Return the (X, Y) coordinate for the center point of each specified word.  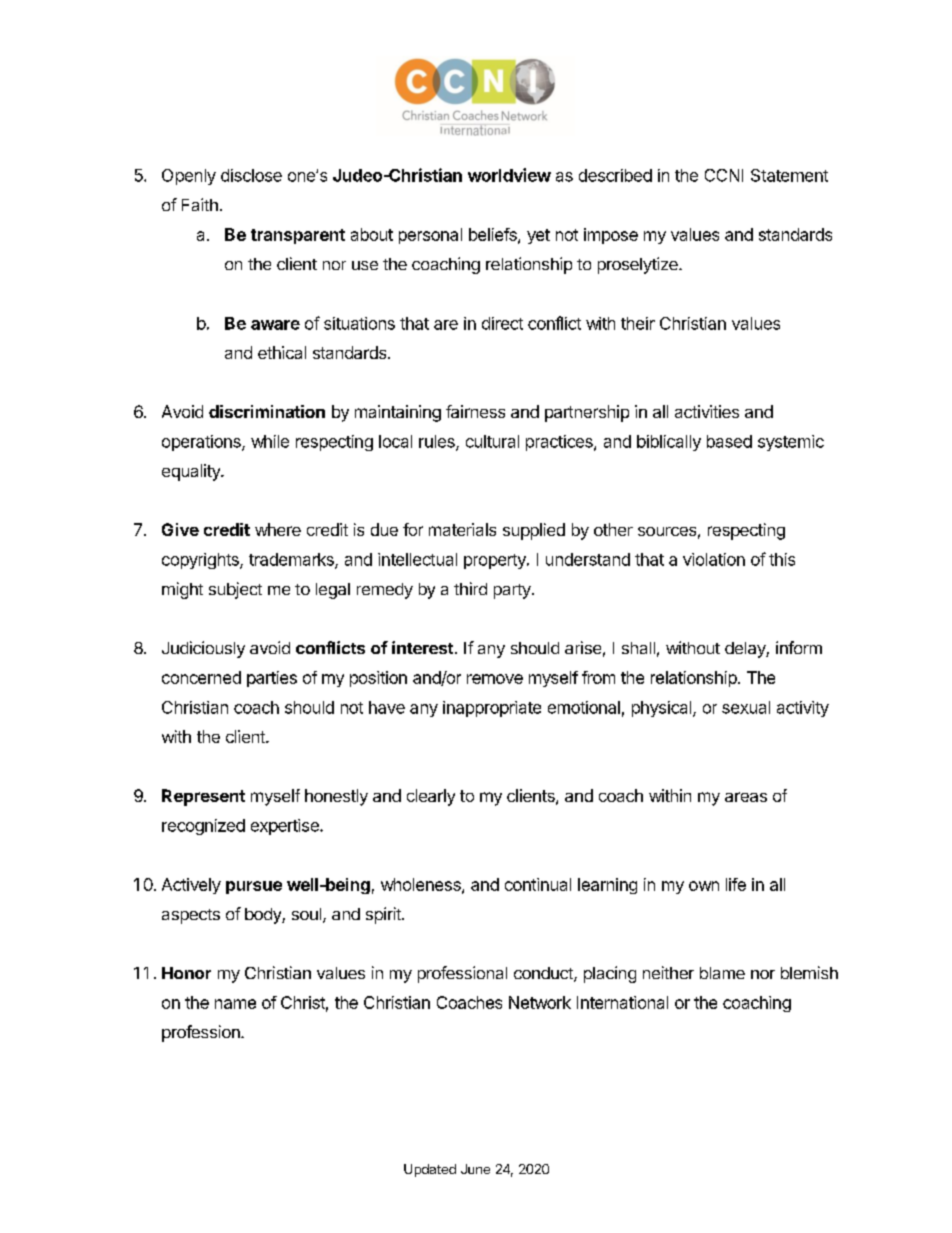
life (736, 884)
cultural (492, 441)
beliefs (494, 235)
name (235, 1004)
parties (272, 679)
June (475, 1169)
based (729, 441)
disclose (251, 175)
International (622, 1002)
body (264, 916)
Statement (789, 175)
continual (538, 884)
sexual (746, 707)
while (270, 441)
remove (495, 679)
